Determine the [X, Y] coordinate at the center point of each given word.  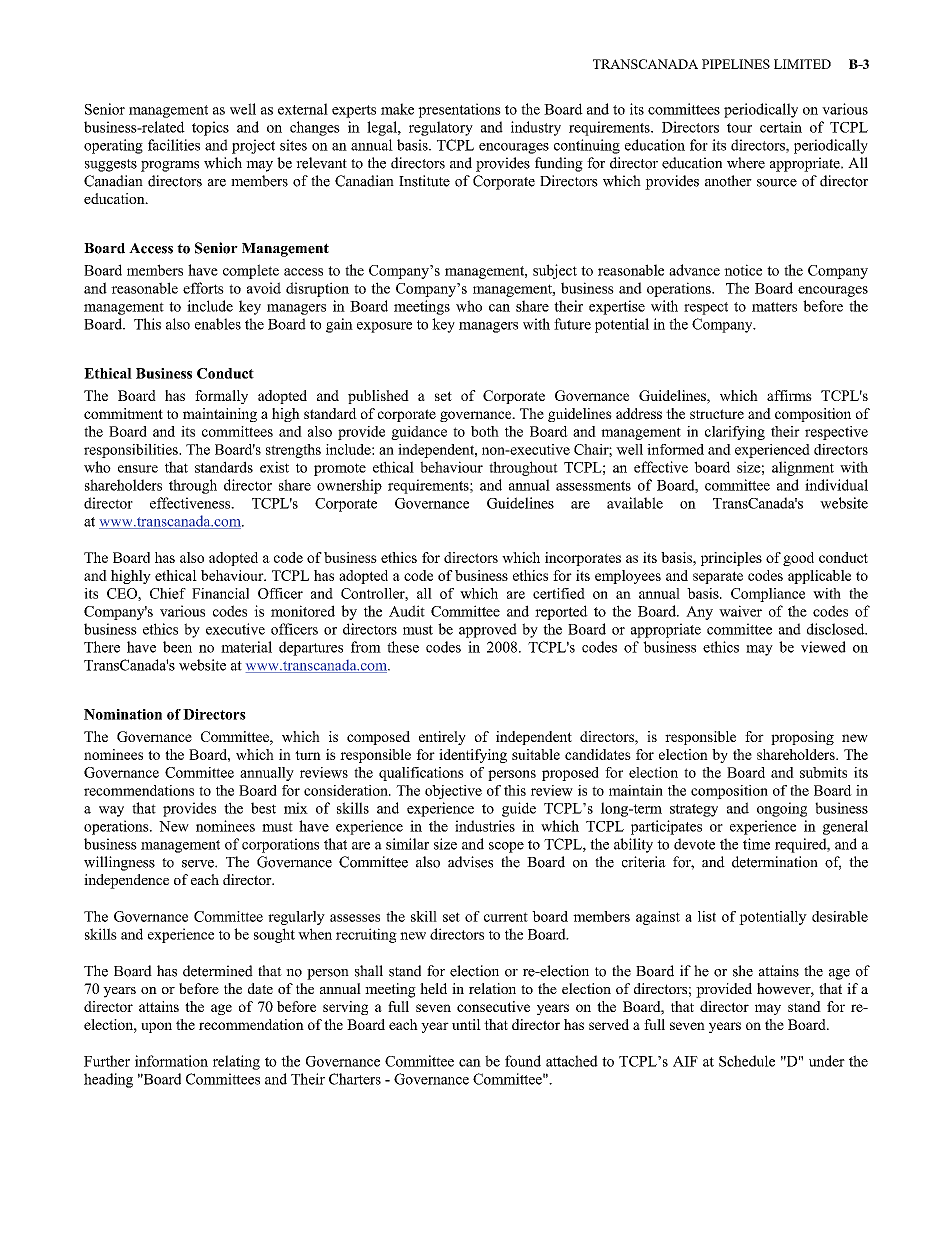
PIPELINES [736, 64]
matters [774, 307]
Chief [168, 593]
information [171, 1061]
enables [218, 324]
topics [210, 128]
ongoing [782, 809]
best [263, 808]
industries [485, 826]
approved [488, 630]
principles [731, 559]
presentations [459, 110]
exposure [384, 327]
